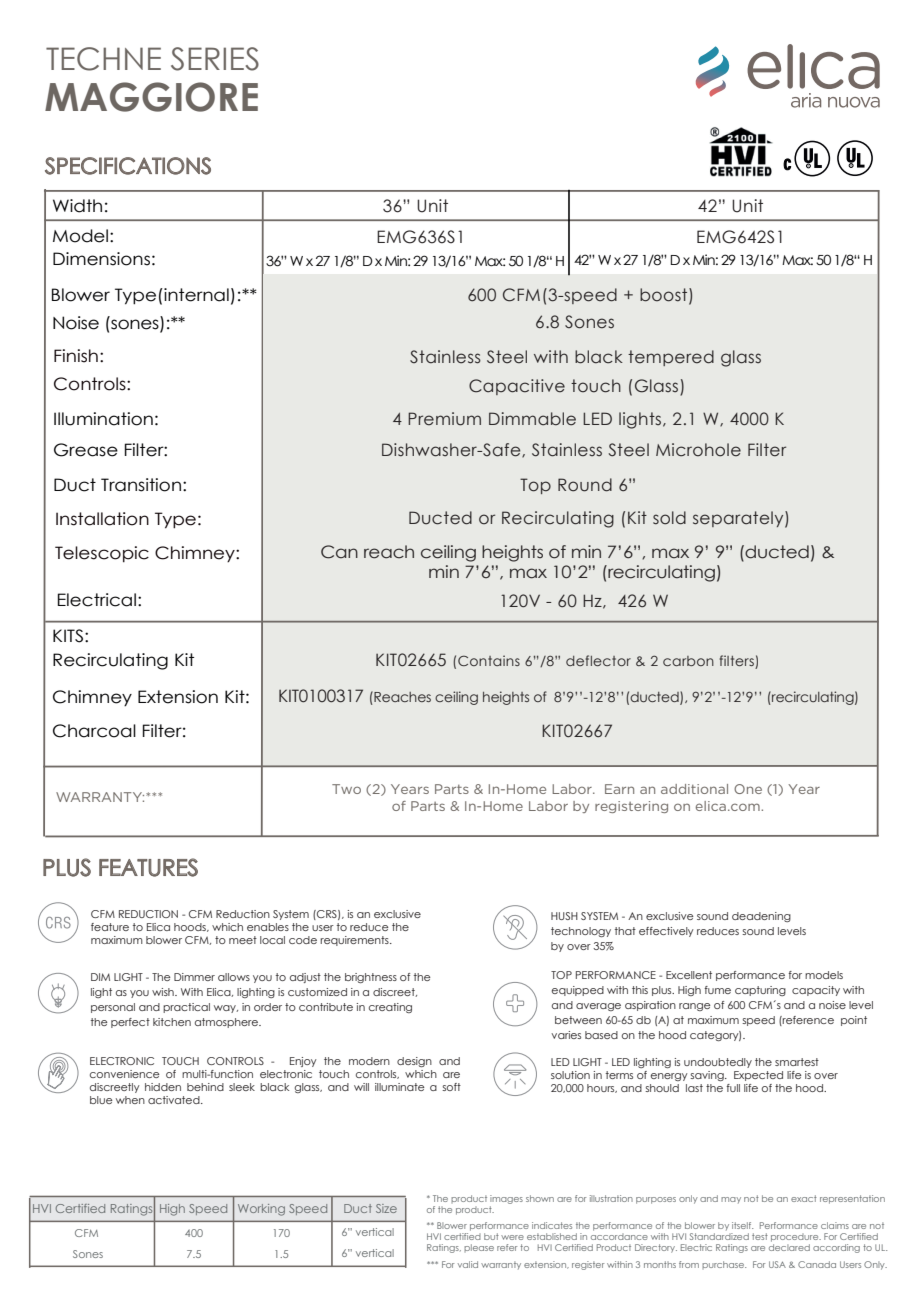 This screenshot has width=924, height=1308. I want to click on please, so click(479, 1248).
